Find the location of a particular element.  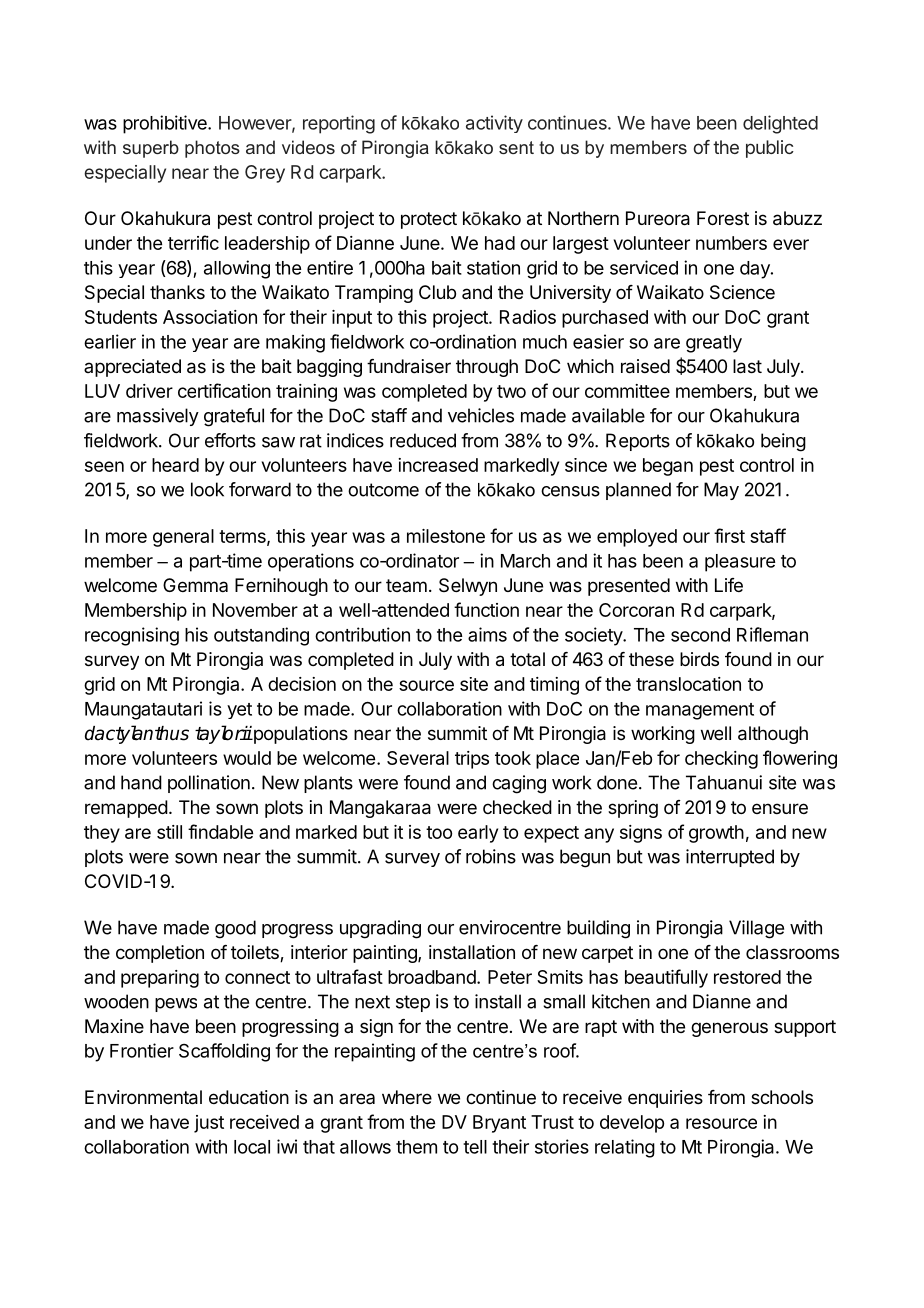

second is located at coordinates (700, 635).
